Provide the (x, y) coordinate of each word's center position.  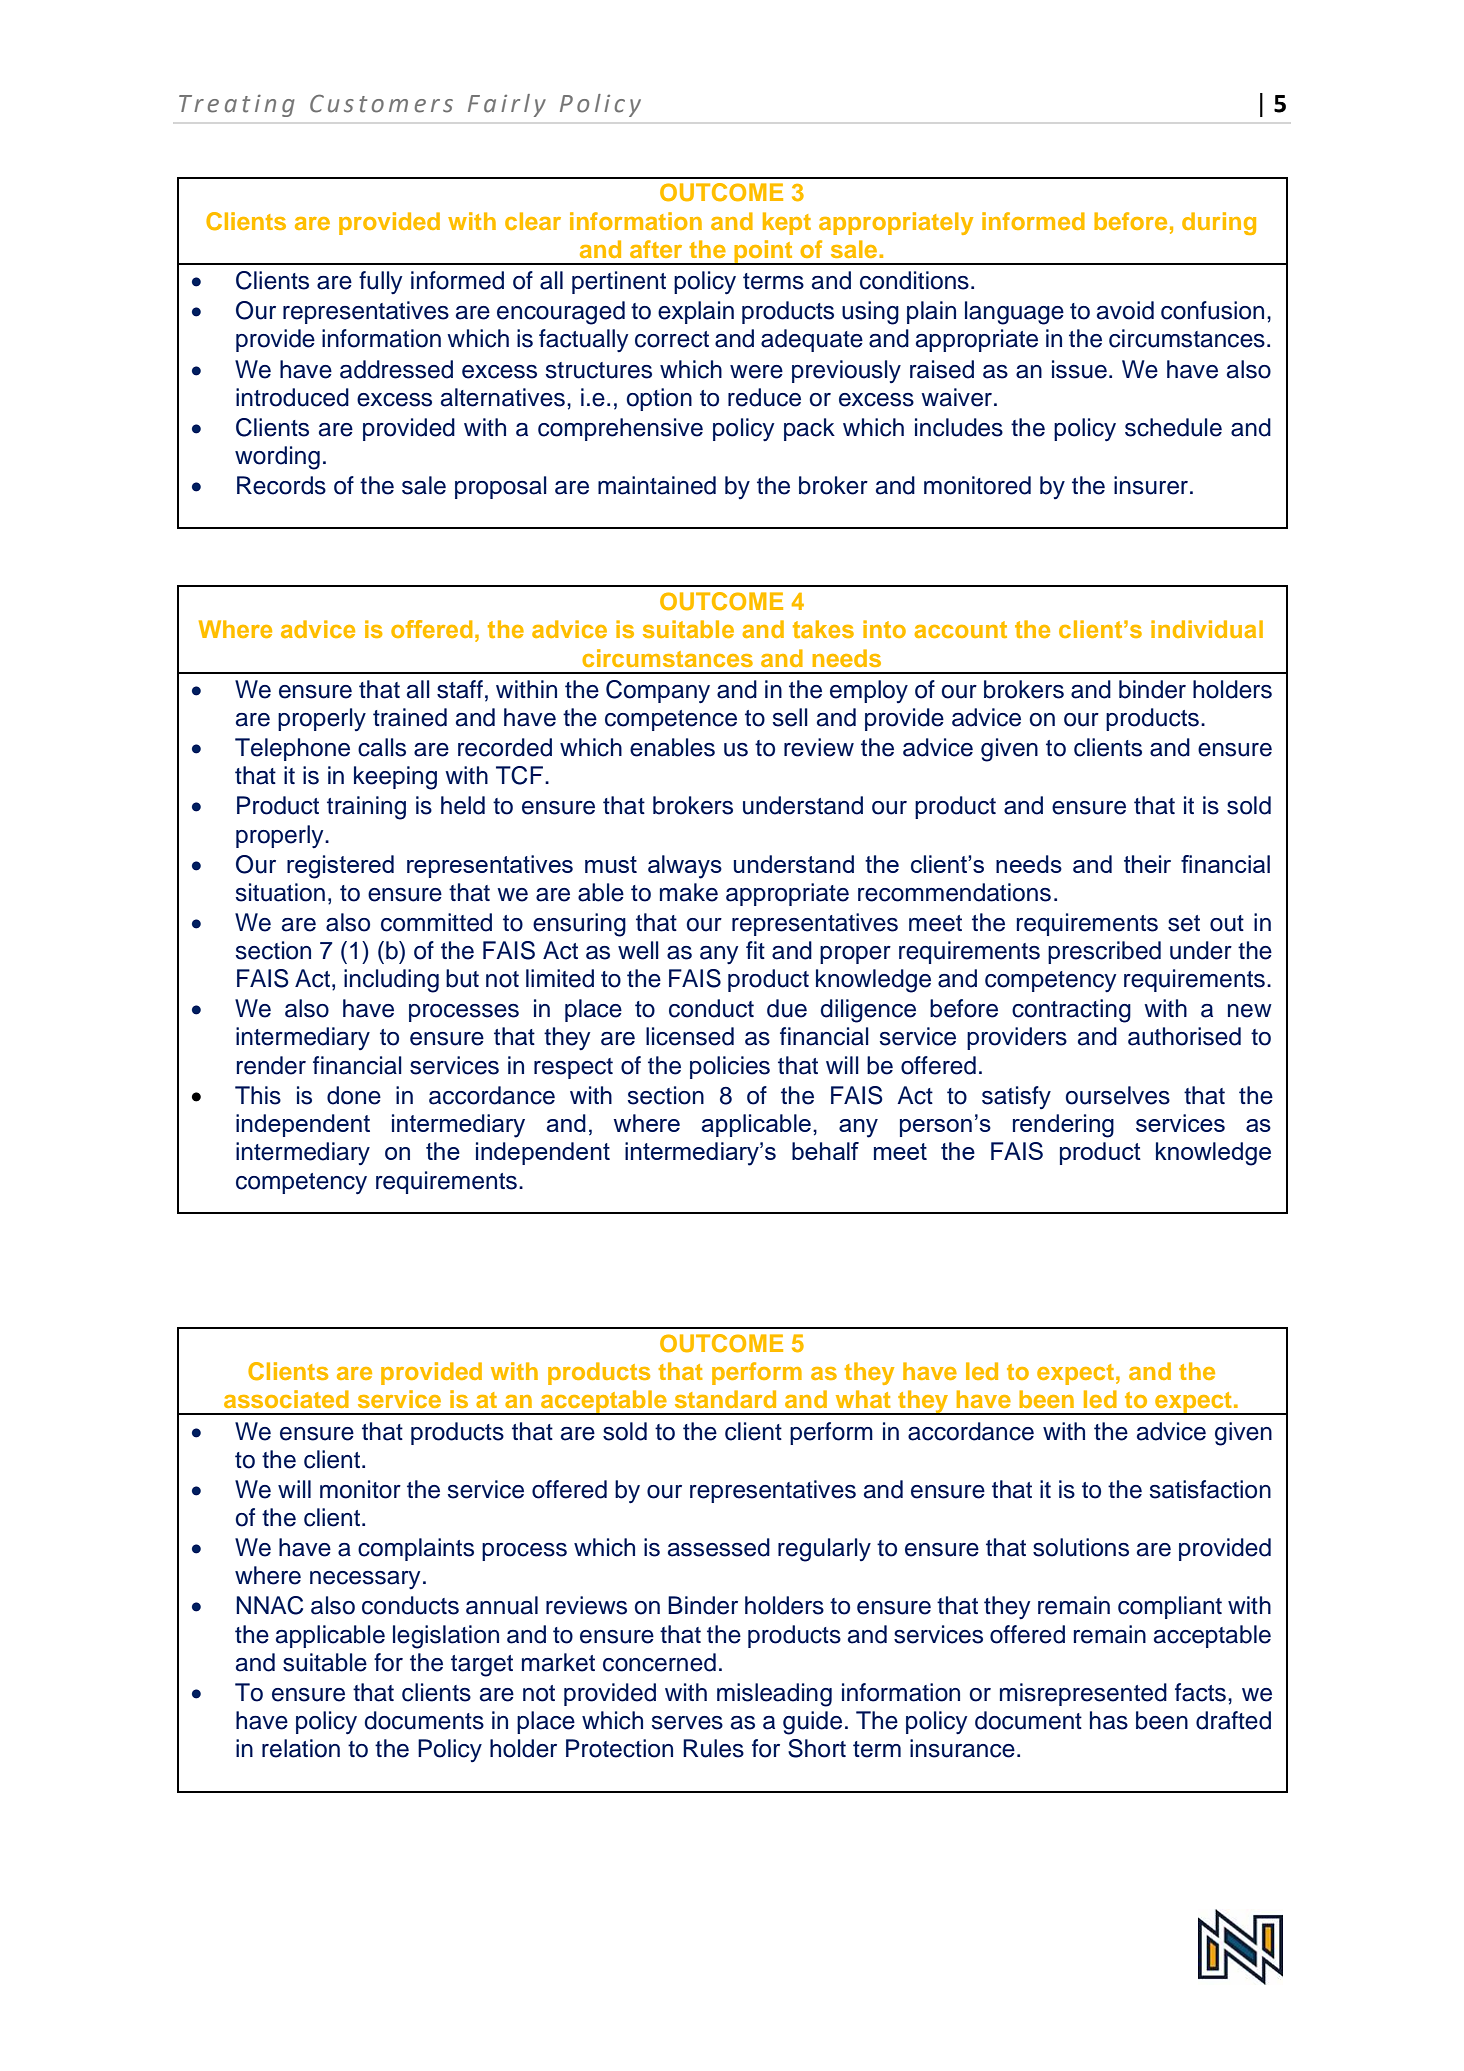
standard (725, 1399)
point (763, 252)
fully (380, 282)
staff (460, 689)
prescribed (1104, 952)
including (391, 981)
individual (1207, 629)
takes (823, 629)
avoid (1125, 310)
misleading (774, 1695)
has (1109, 1720)
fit (755, 950)
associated (286, 1399)
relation (301, 1748)
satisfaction (1210, 1489)
